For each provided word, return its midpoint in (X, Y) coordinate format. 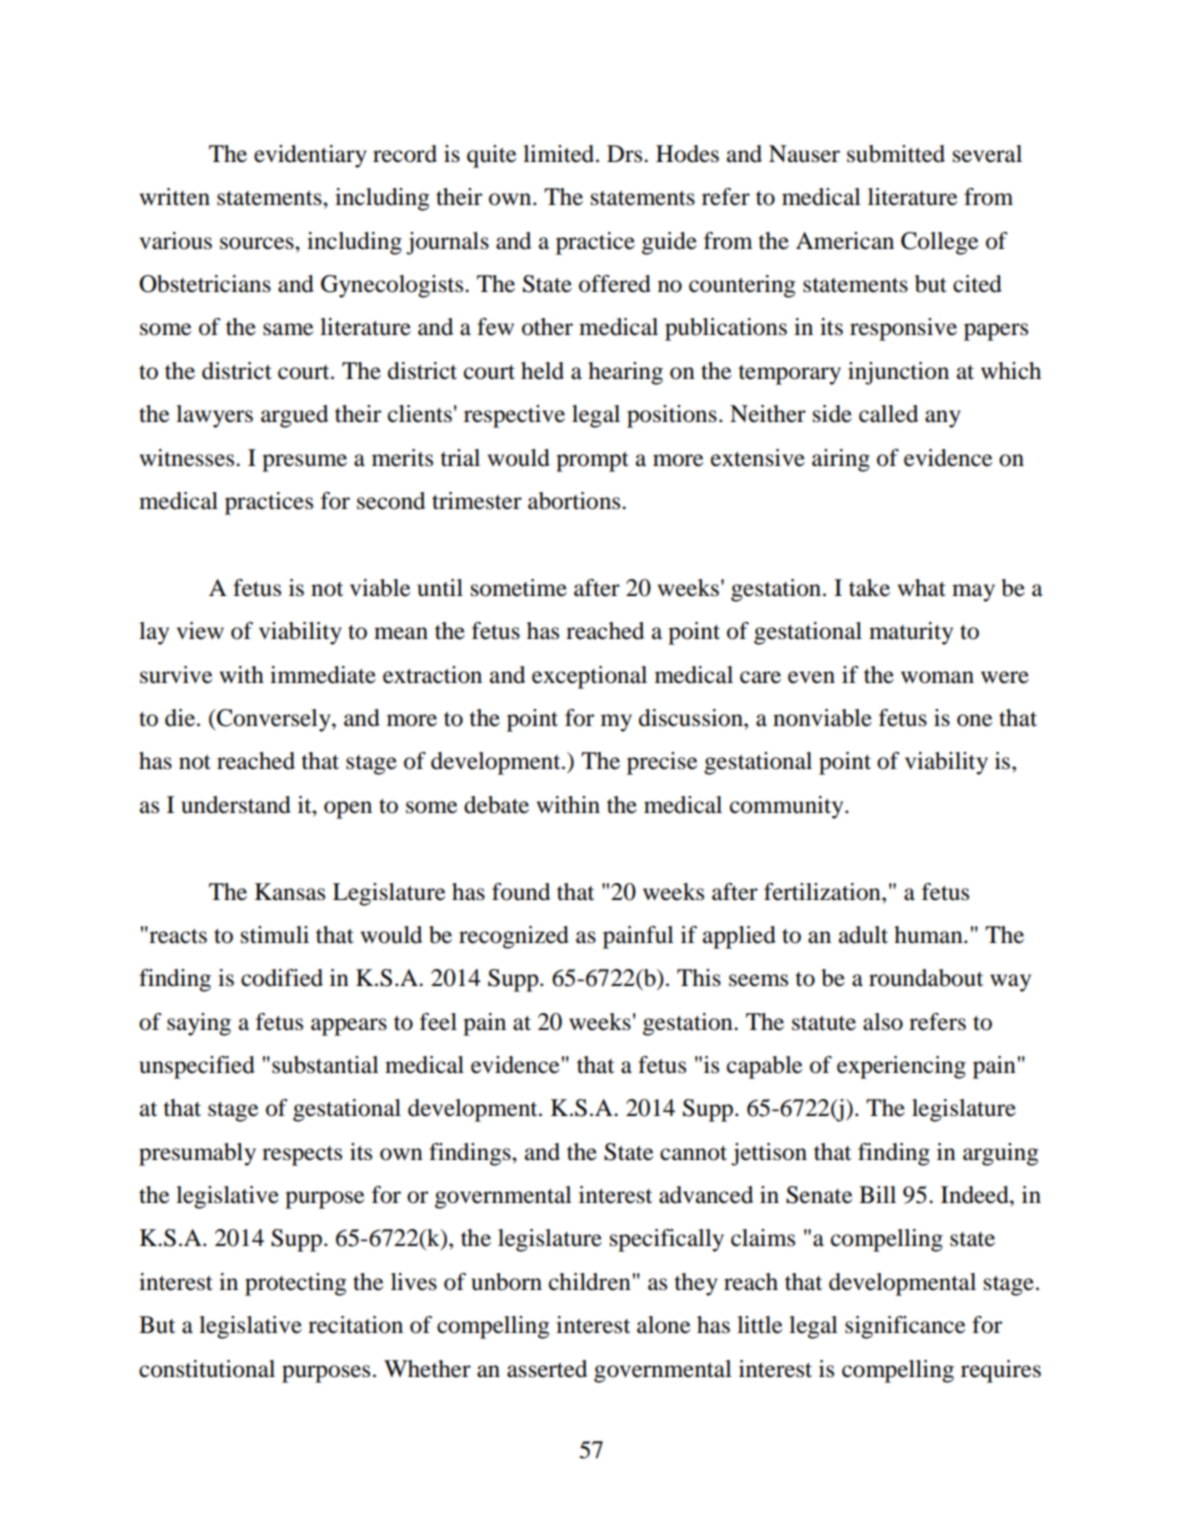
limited (560, 154)
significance (905, 1327)
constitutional (207, 1369)
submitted (896, 154)
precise (662, 763)
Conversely (274, 720)
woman (937, 677)
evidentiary (310, 156)
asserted (547, 1369)
